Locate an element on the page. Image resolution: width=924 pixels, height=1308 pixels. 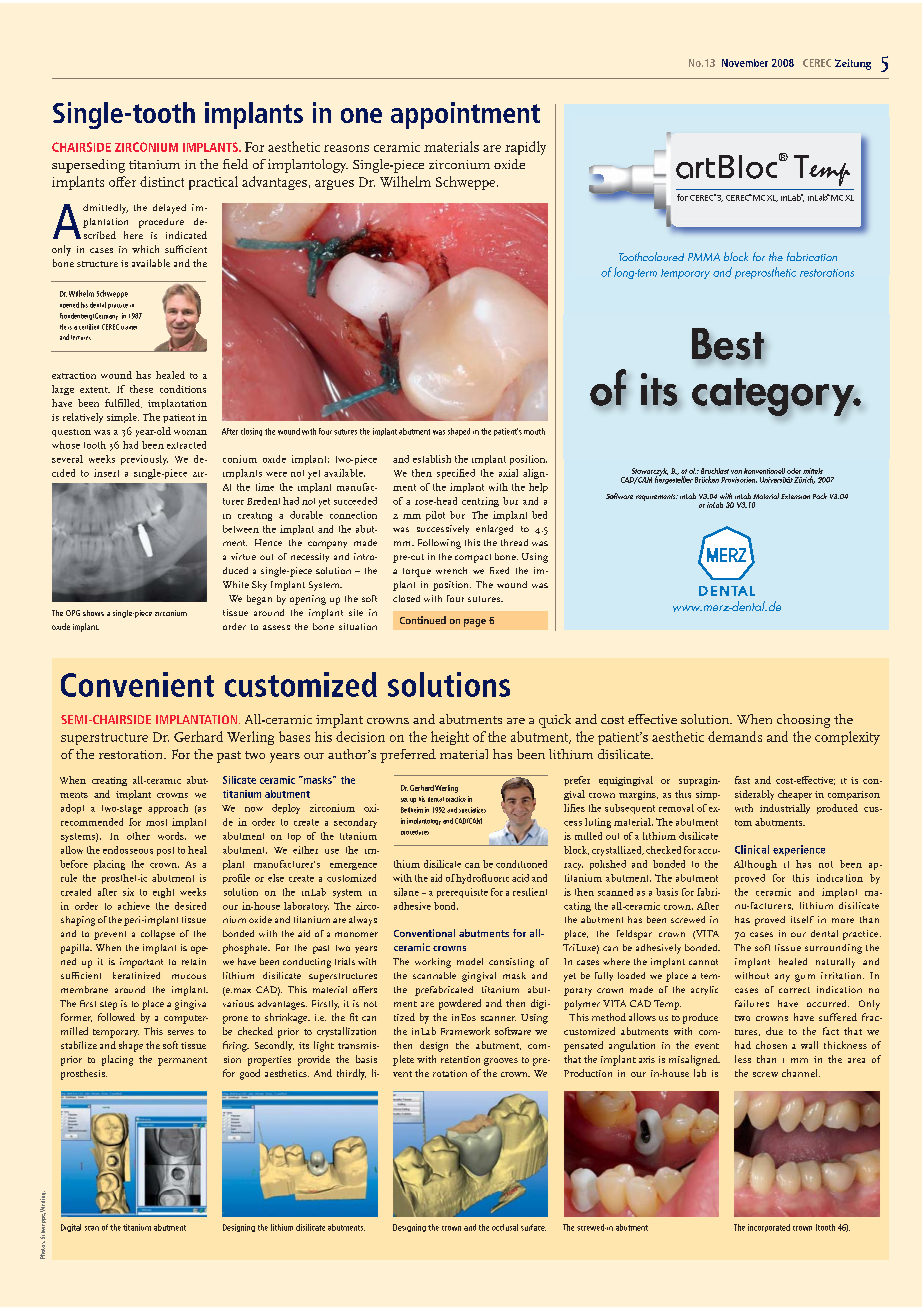
November is located at coordinates (745, 63).
